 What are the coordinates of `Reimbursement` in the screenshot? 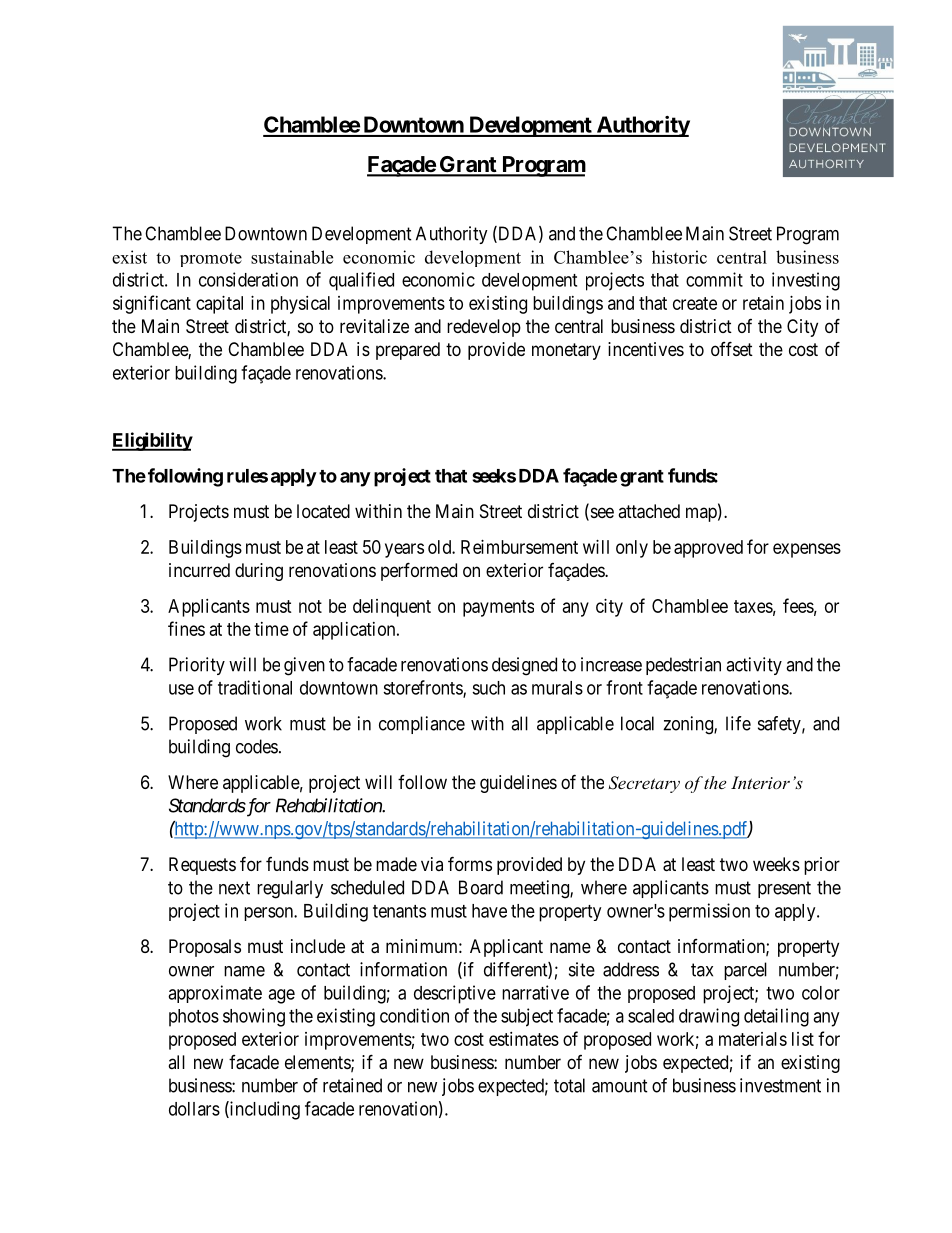 It's located at (519, 547).
